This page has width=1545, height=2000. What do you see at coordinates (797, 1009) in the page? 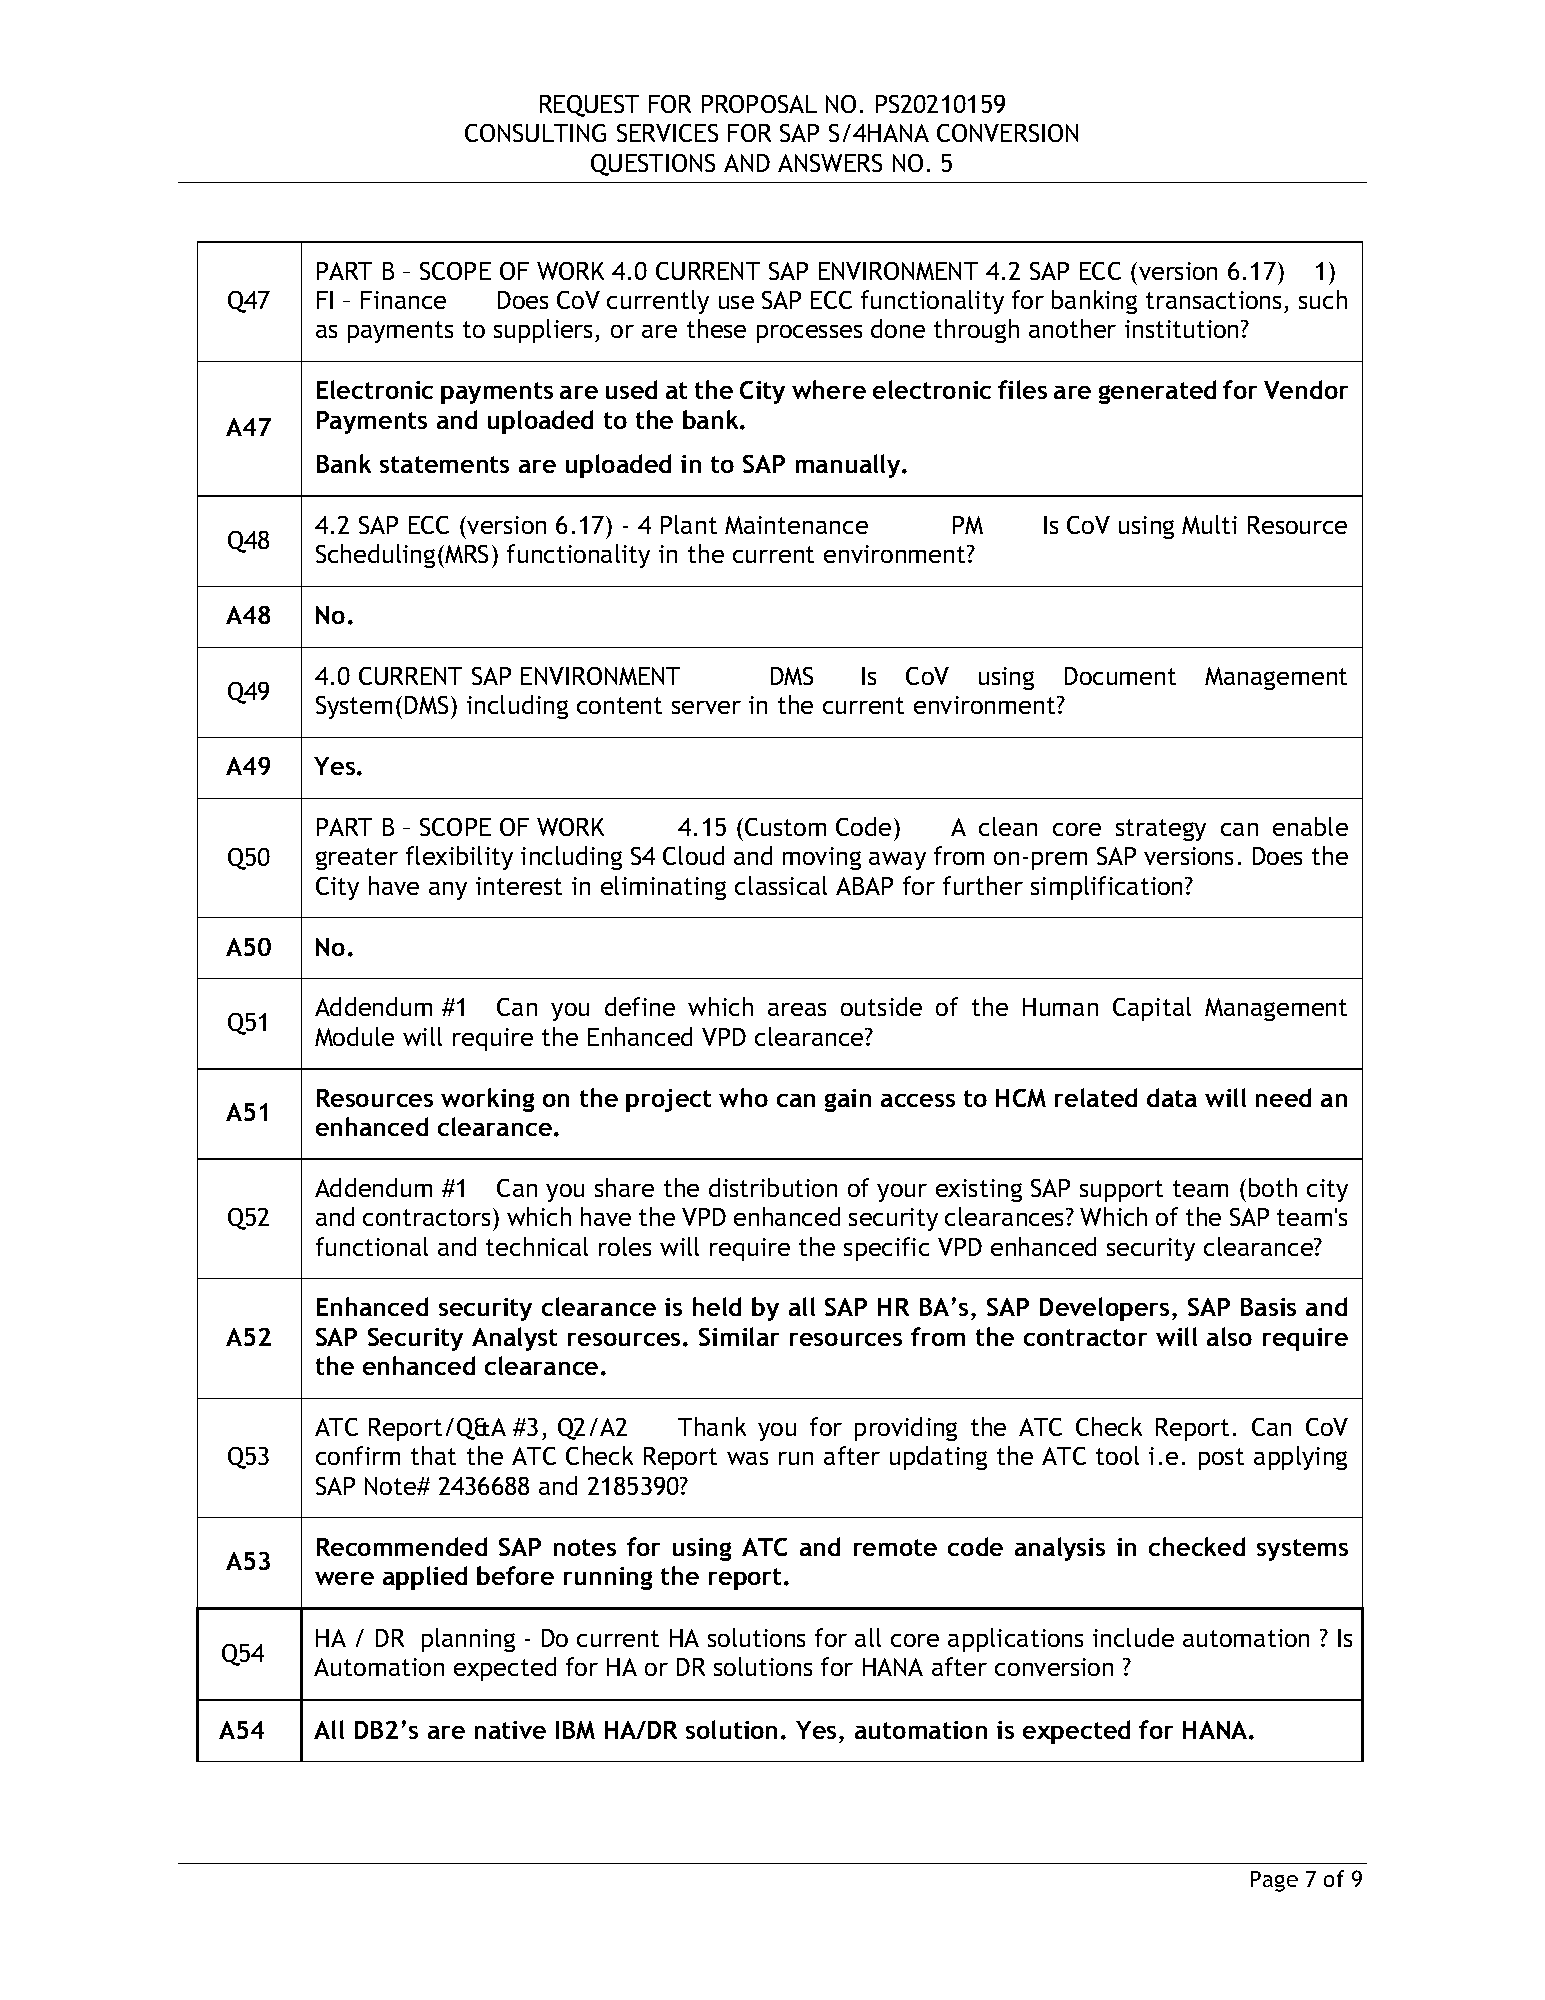
I see `areas` at bounding box center [797, 1009].
